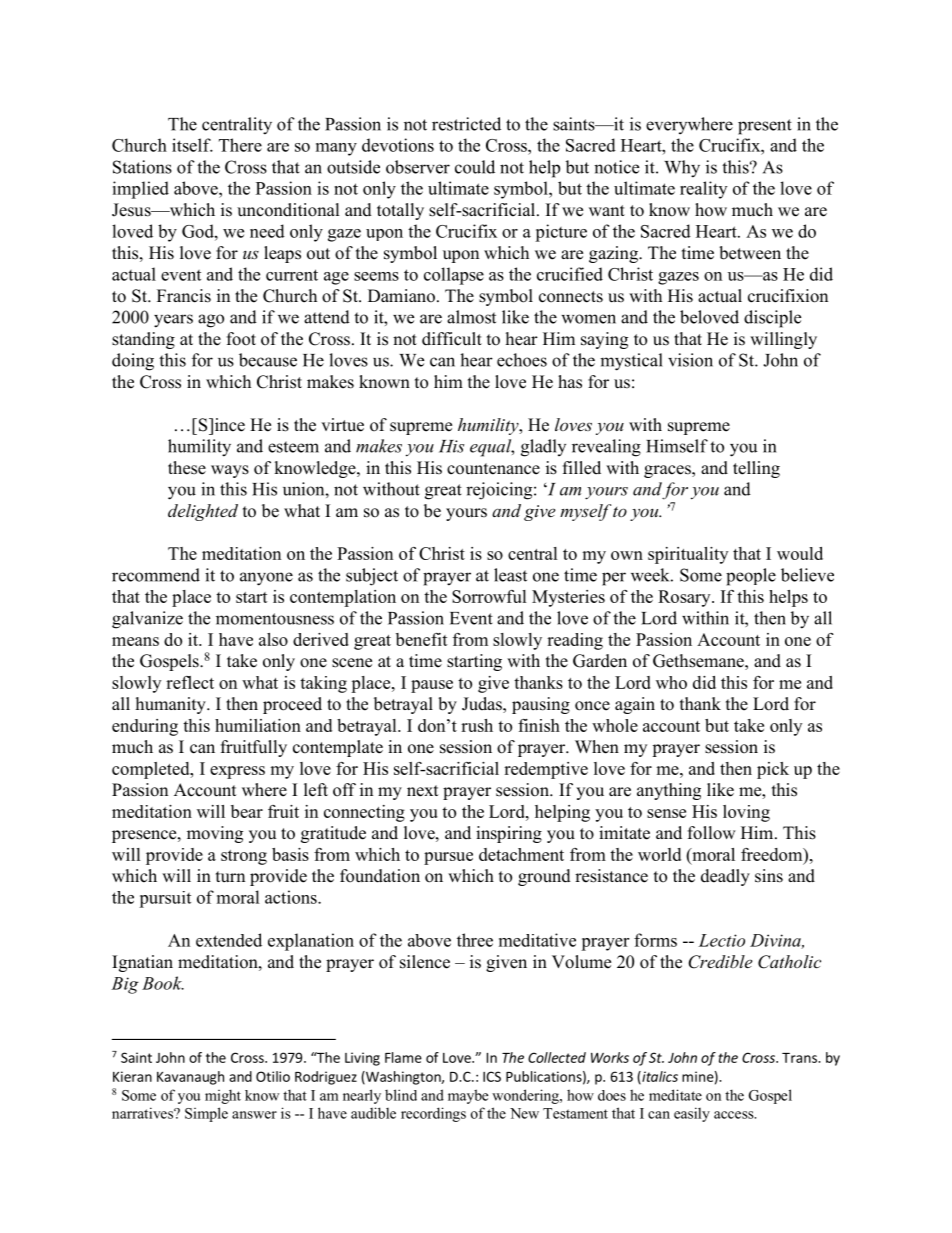 The height and width of the page is (1233, 952). I want to click on Kavanaugh, so click(190, 1078).
